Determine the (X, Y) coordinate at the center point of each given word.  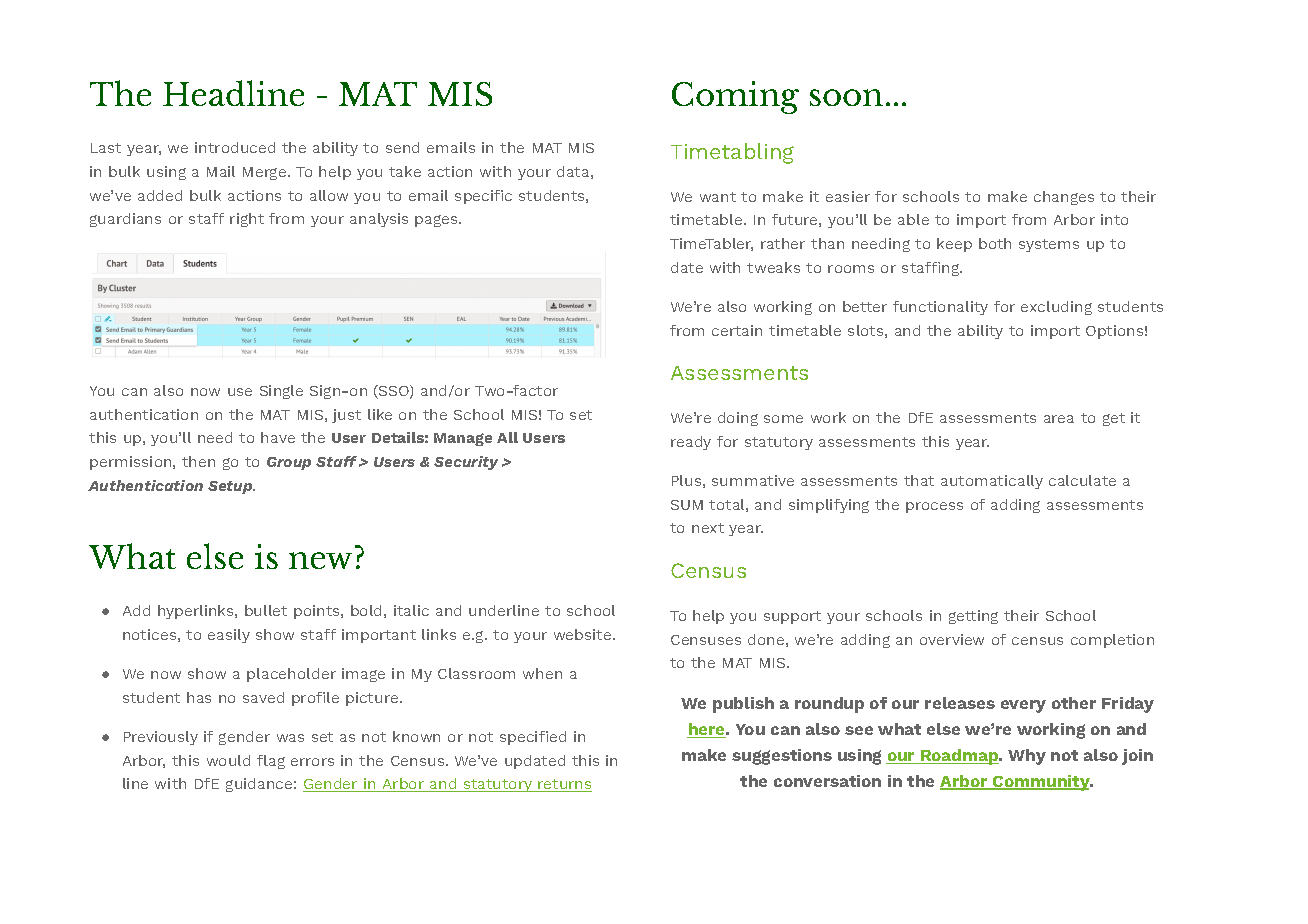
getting (973, 617)
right (247, 220)
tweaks (773, 267)
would (228, 760)
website (584, 634)
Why (1027, 757)
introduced (235, 147)
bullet (266, 610)
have (278, 437)
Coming (735, 97)
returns (564, 785)
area (1059, 419)
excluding (1056, 308)
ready (691, 443)
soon (846, 97)
